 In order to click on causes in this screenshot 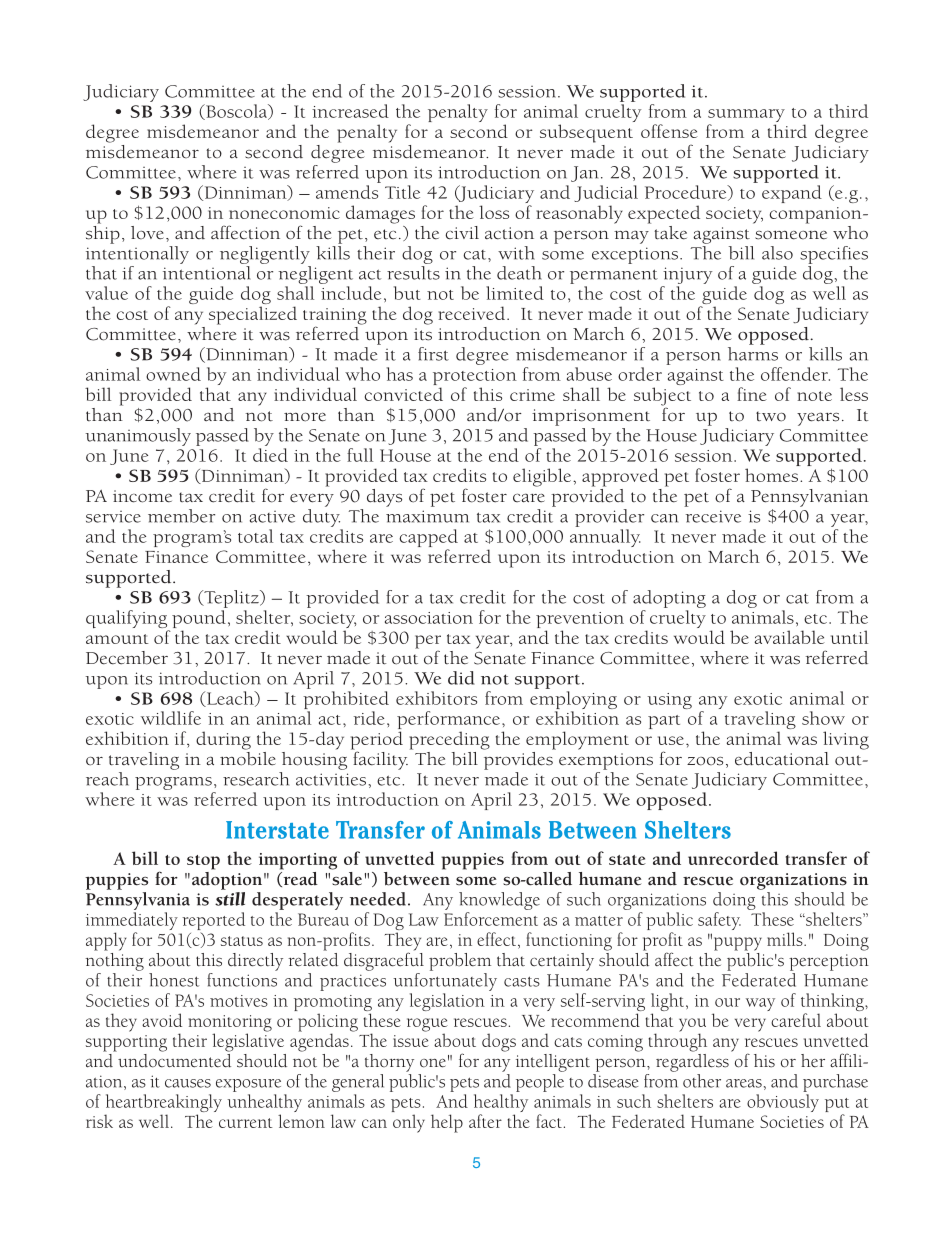, I will do `click(188, 1083)`.
